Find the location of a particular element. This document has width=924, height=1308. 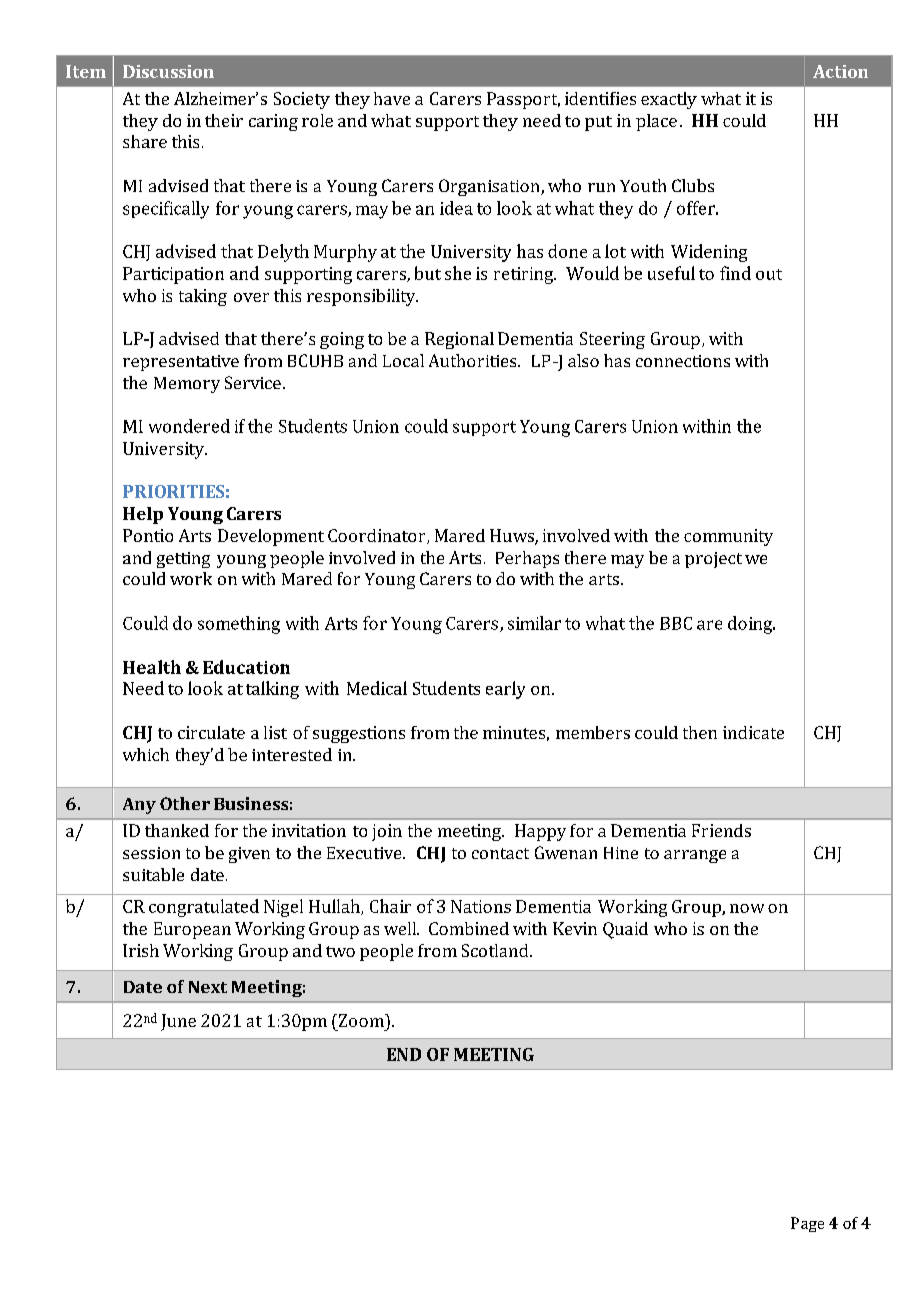

wondered is located at coordinates (189, 426).
